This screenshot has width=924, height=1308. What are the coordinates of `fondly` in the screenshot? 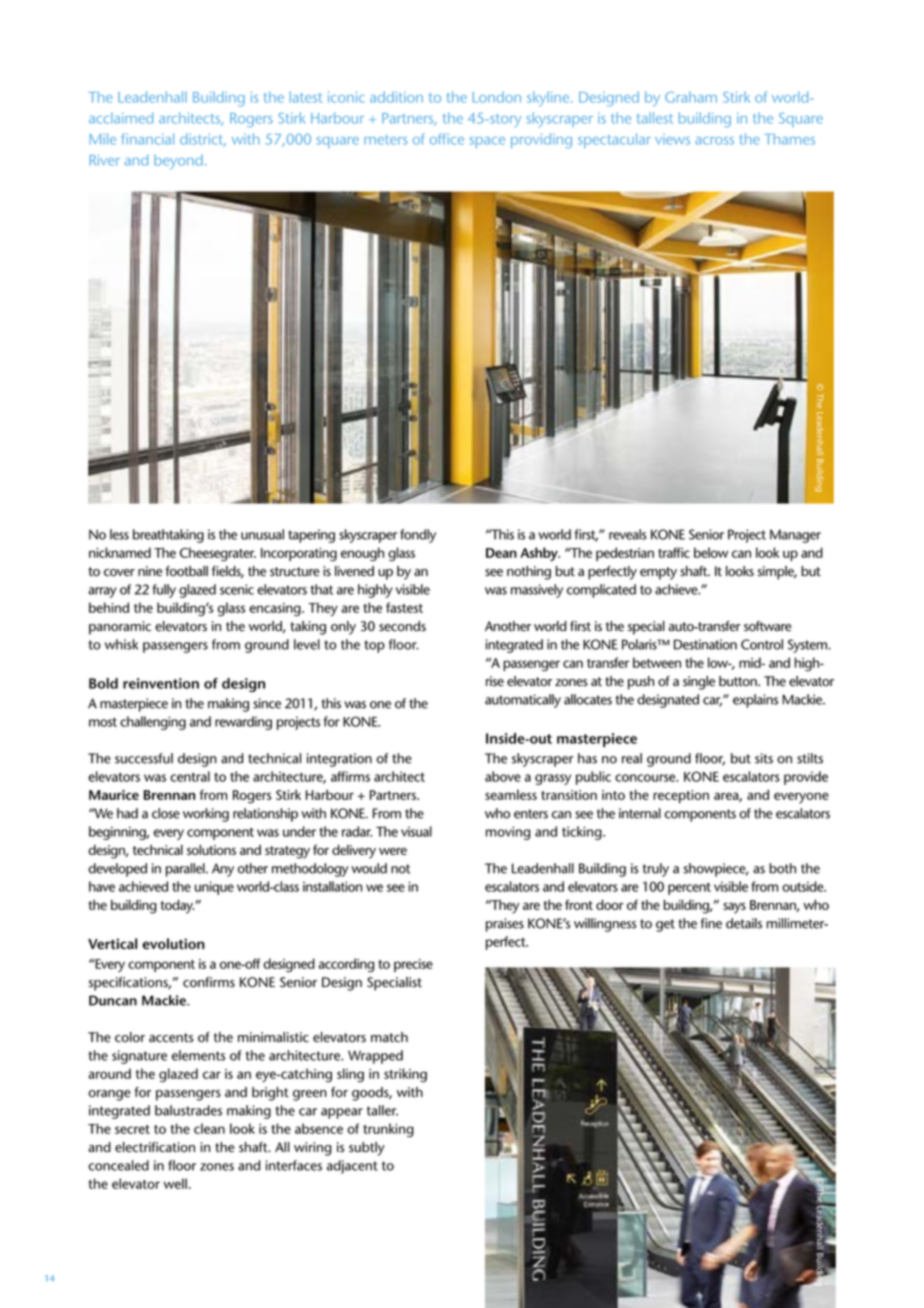 It's located at (418, 536).
